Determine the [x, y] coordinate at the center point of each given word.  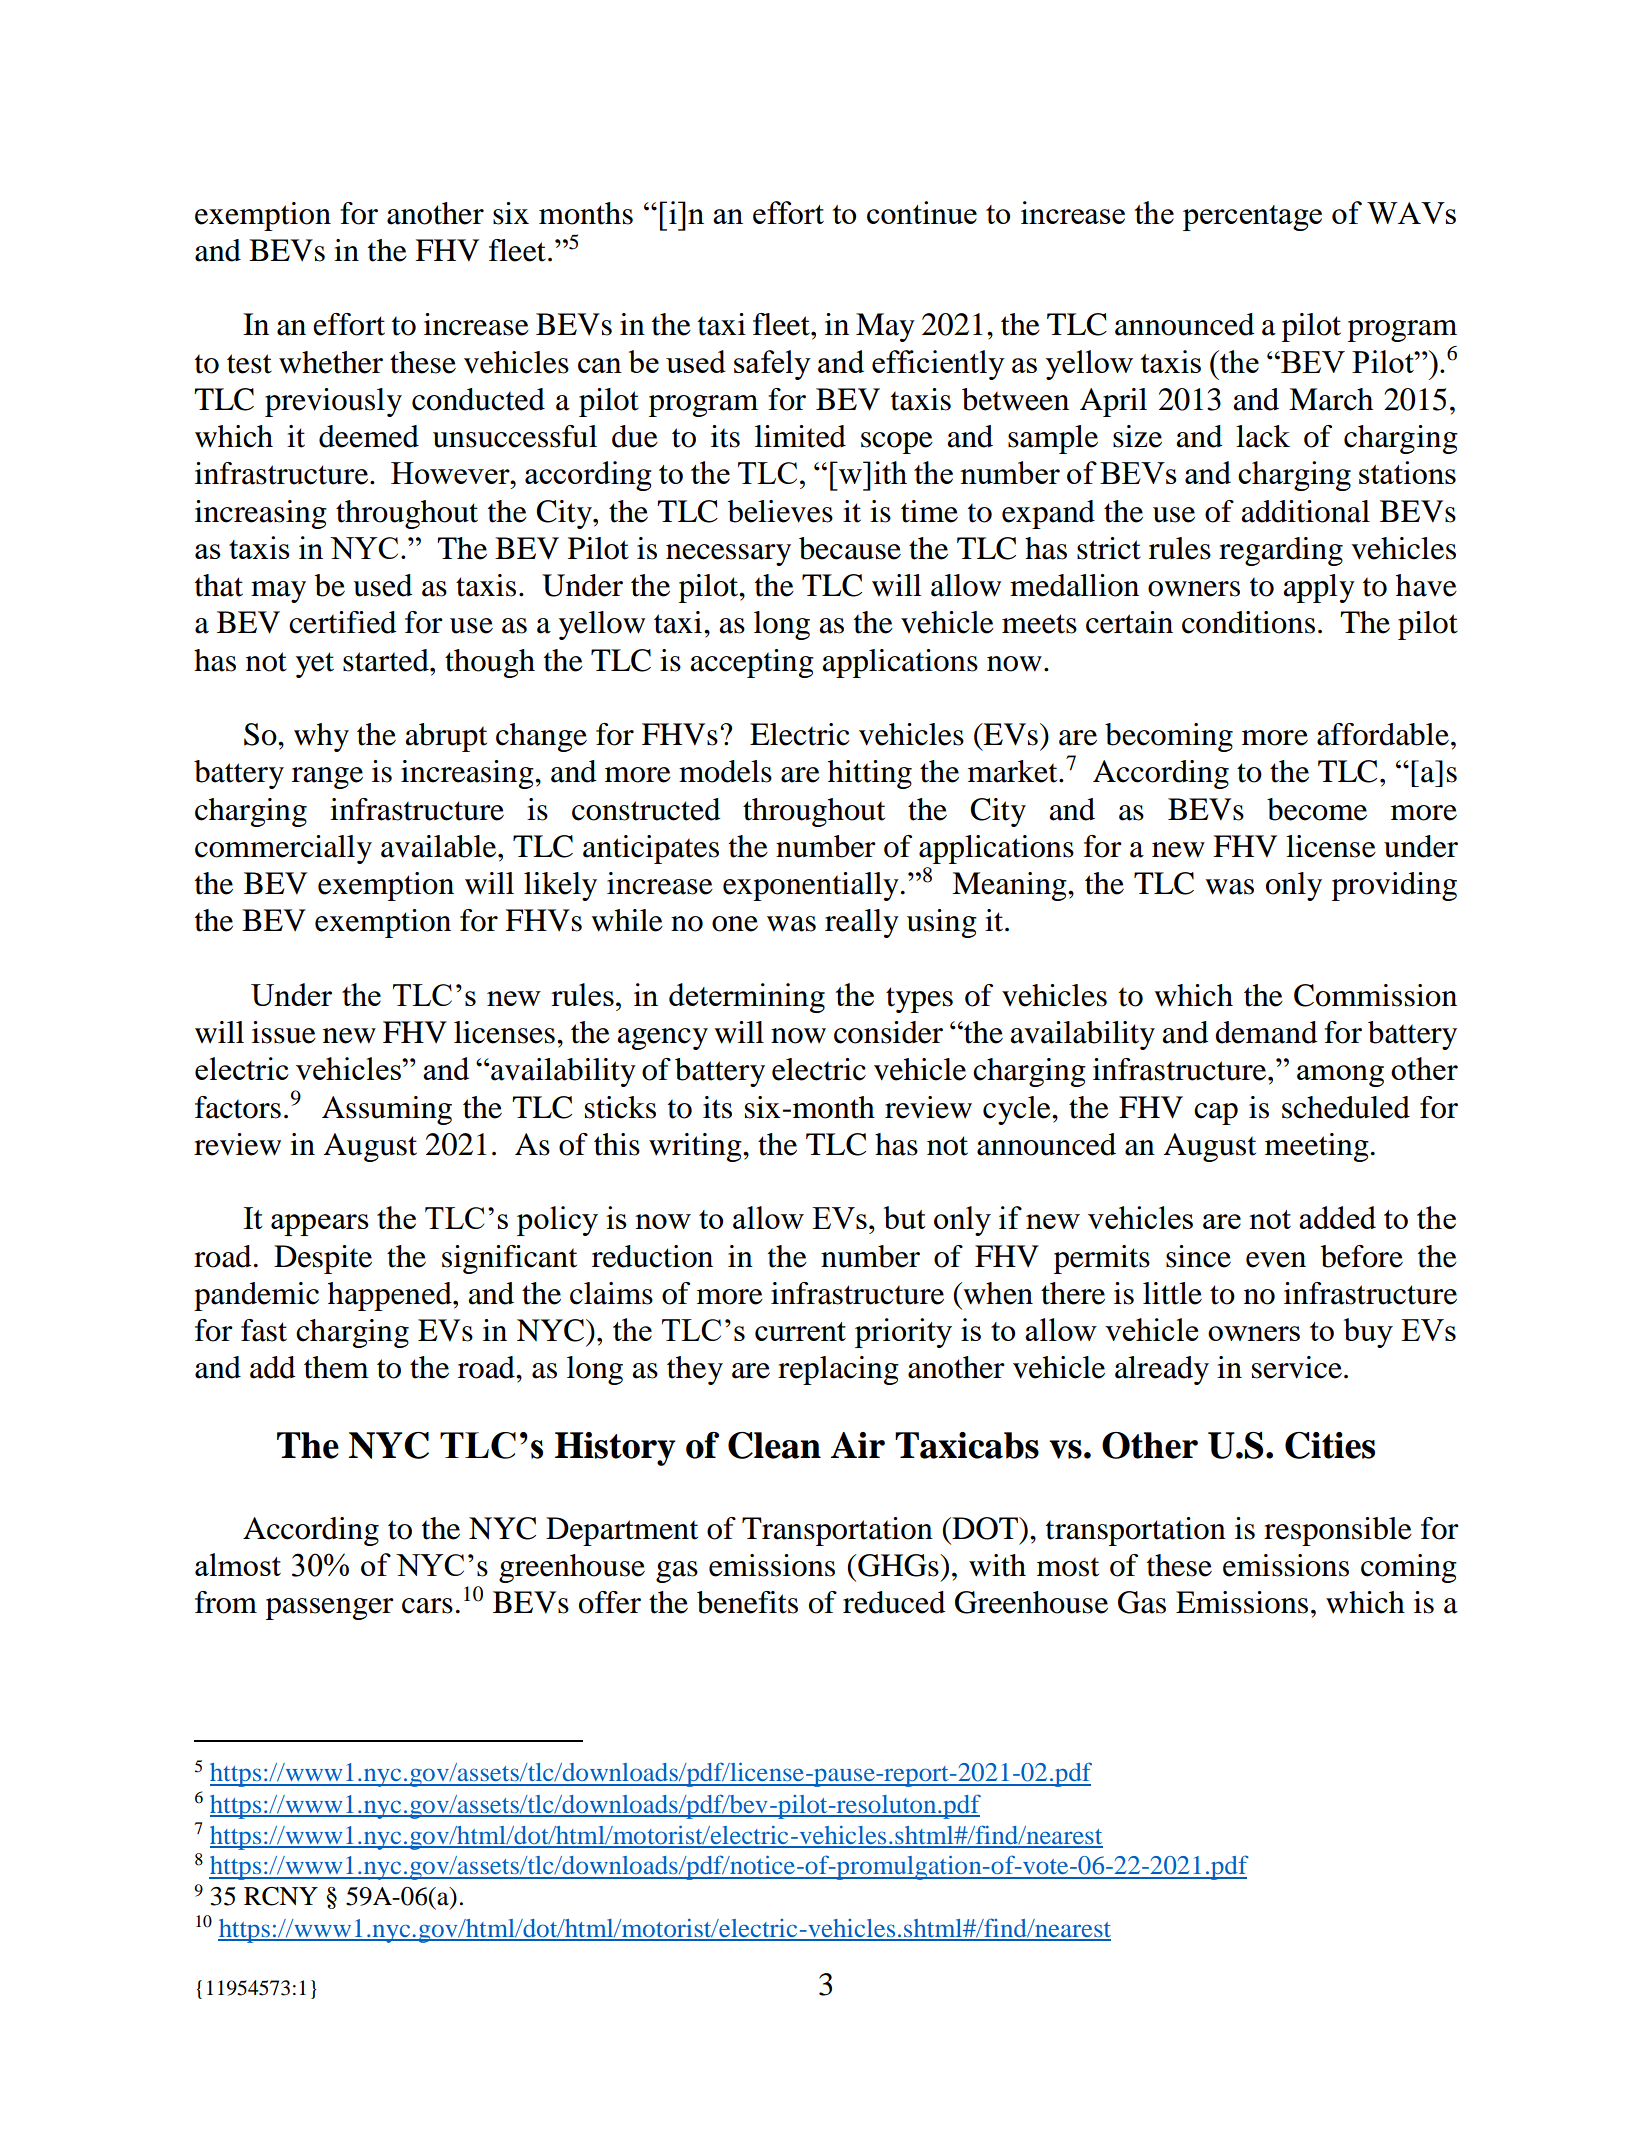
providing [1394, 886]
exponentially [811, 886]
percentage [1252, 218]
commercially [283, 849]
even [1276, 1260]
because [850, 548]
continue [922, 212]
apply [1319, 588]
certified [343, 622]
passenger [330, 1609]
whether [331, 362]
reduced [894, 1602]
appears [320, 1225]
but [905, 1217]
